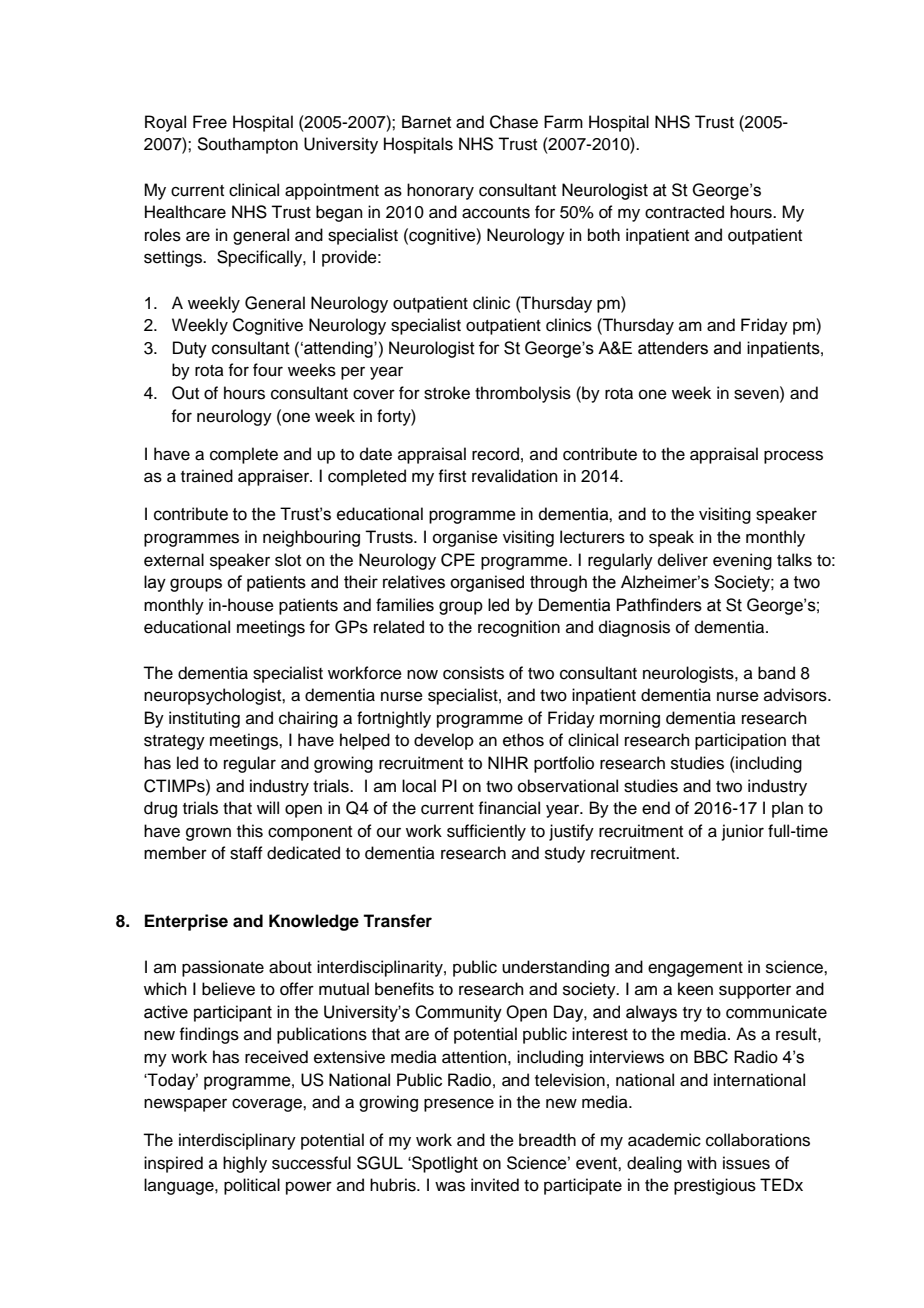 This screenshot has width=924, height=1308. I want to click on participation, so click(740, 741).
